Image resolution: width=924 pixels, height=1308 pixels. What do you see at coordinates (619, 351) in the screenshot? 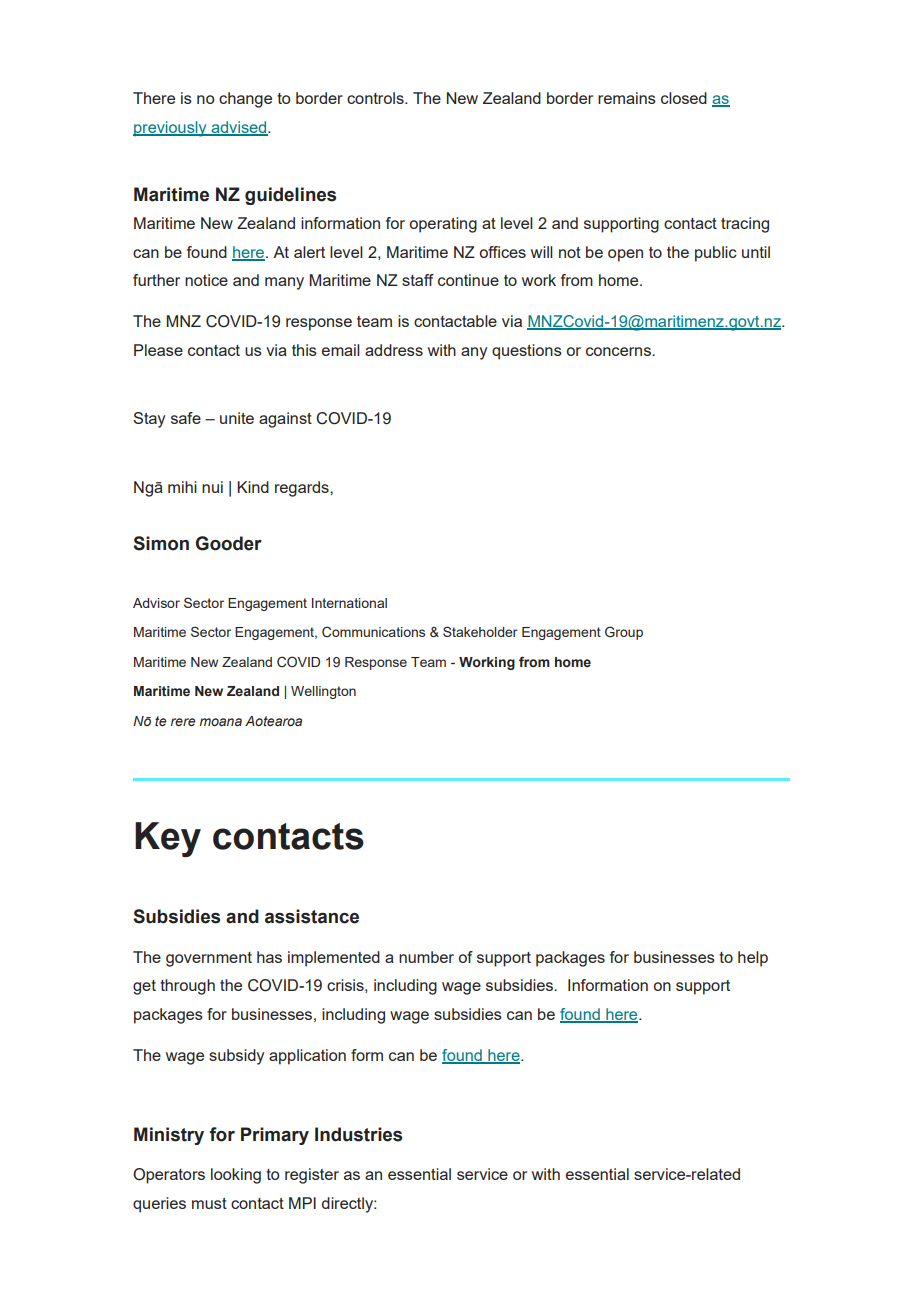
I see `concerns` at bounding box center [619, 351].
